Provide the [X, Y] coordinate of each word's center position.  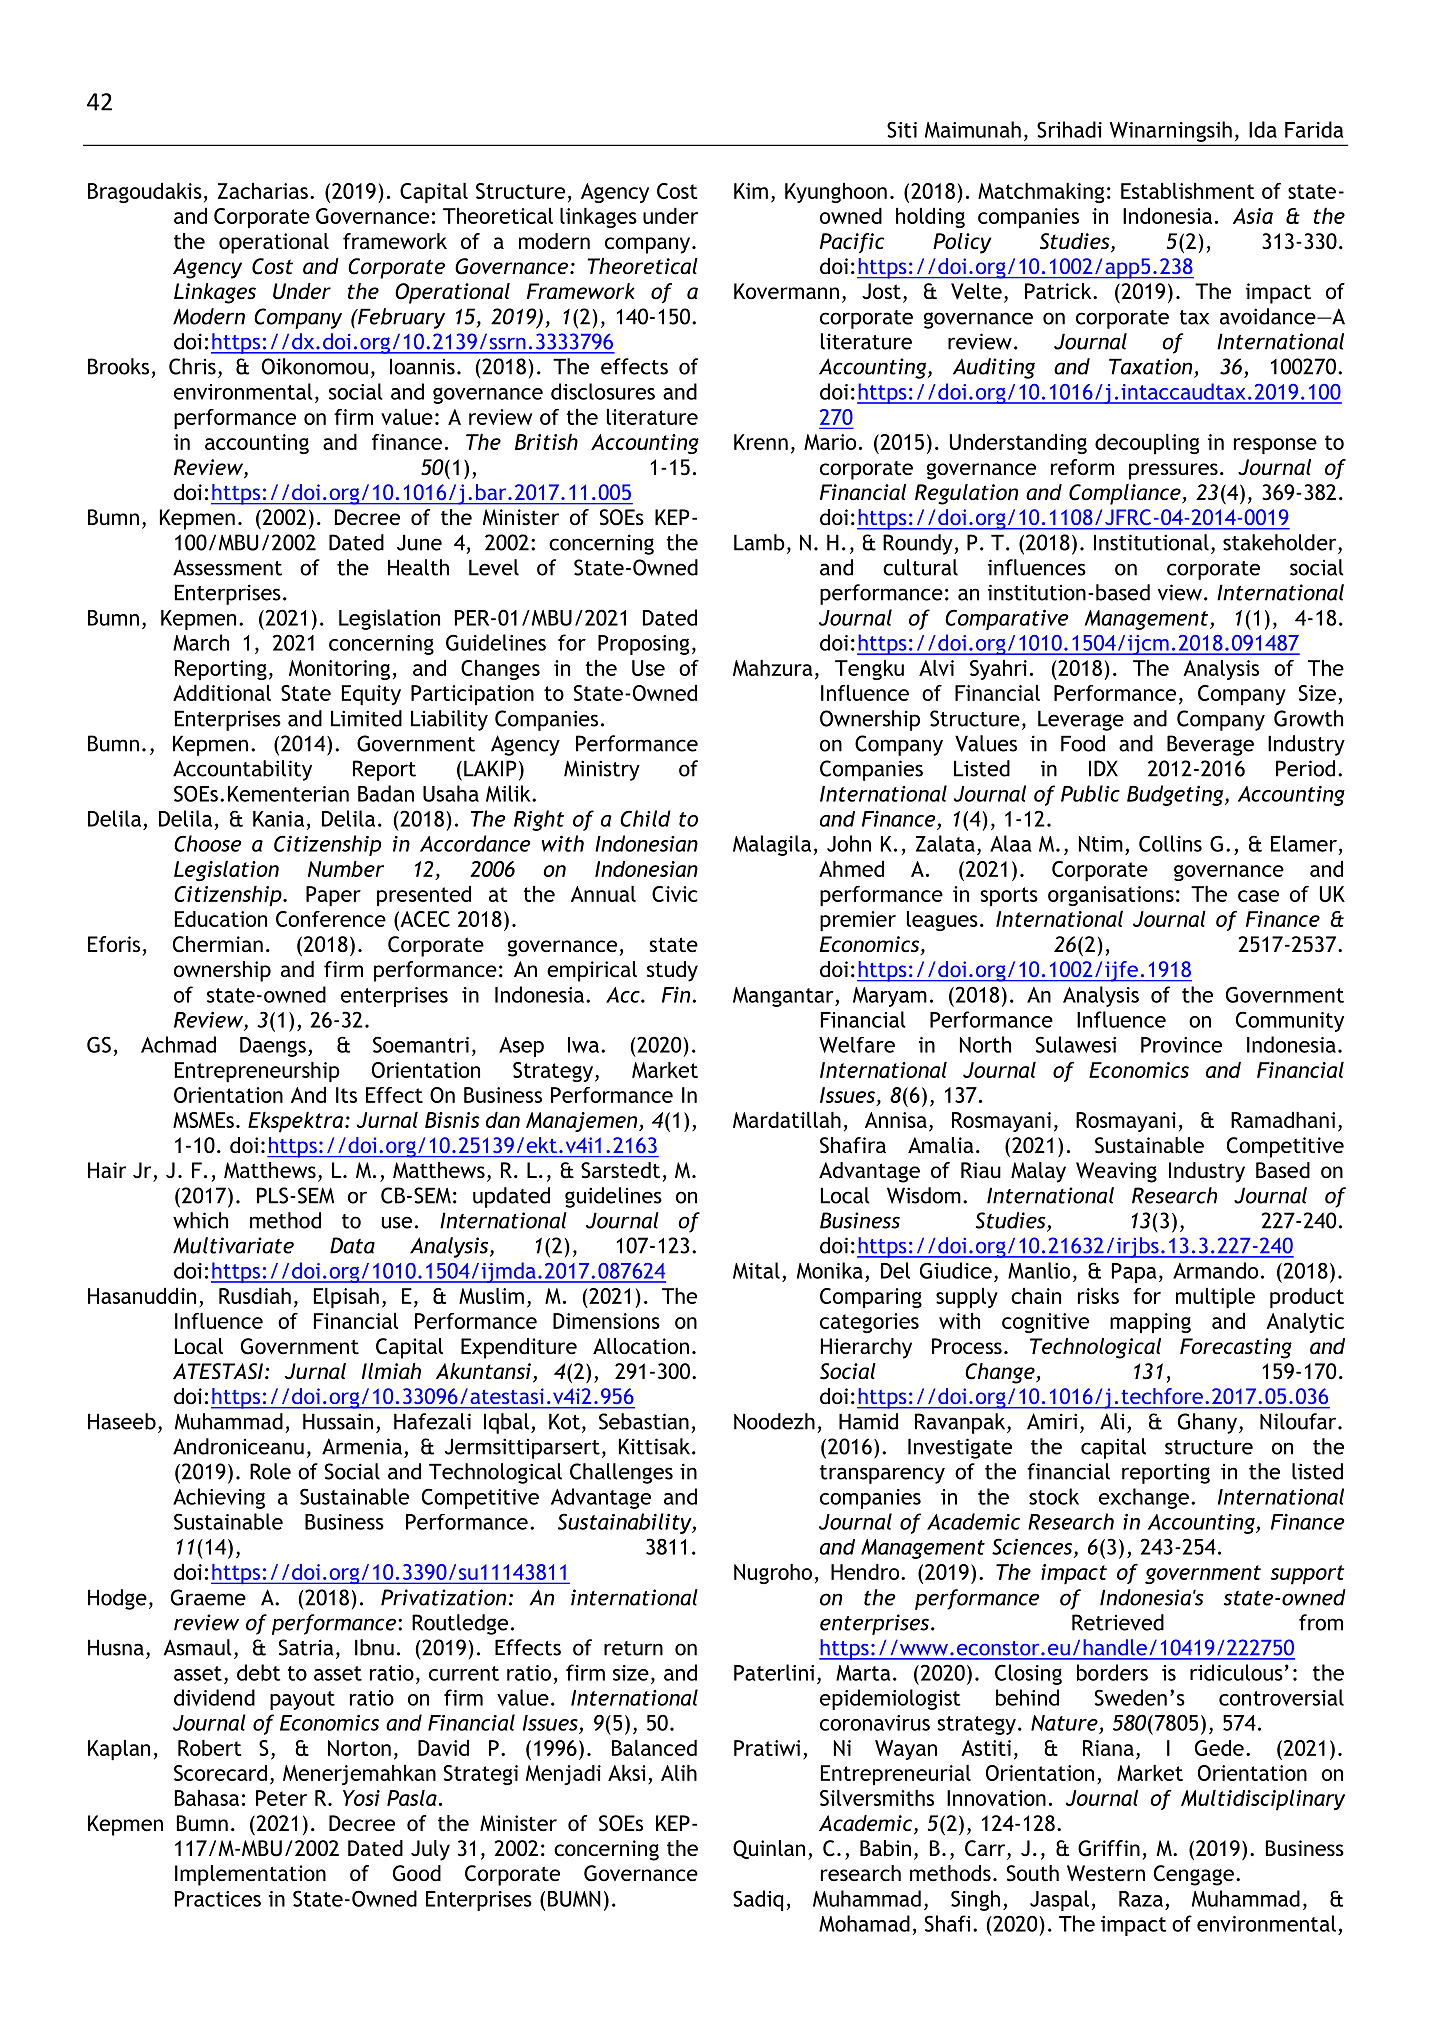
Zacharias [263, 191]
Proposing [644, 645]
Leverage [1081, 720]
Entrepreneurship [257, 1072]
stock [1054, 1496]
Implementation [250, 1875]
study [672, 971]
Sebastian [644, 1421]
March [201, 642]
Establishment [1187, 191]
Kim [751, 191]
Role [270, 1471]
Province [1181, 1045]
